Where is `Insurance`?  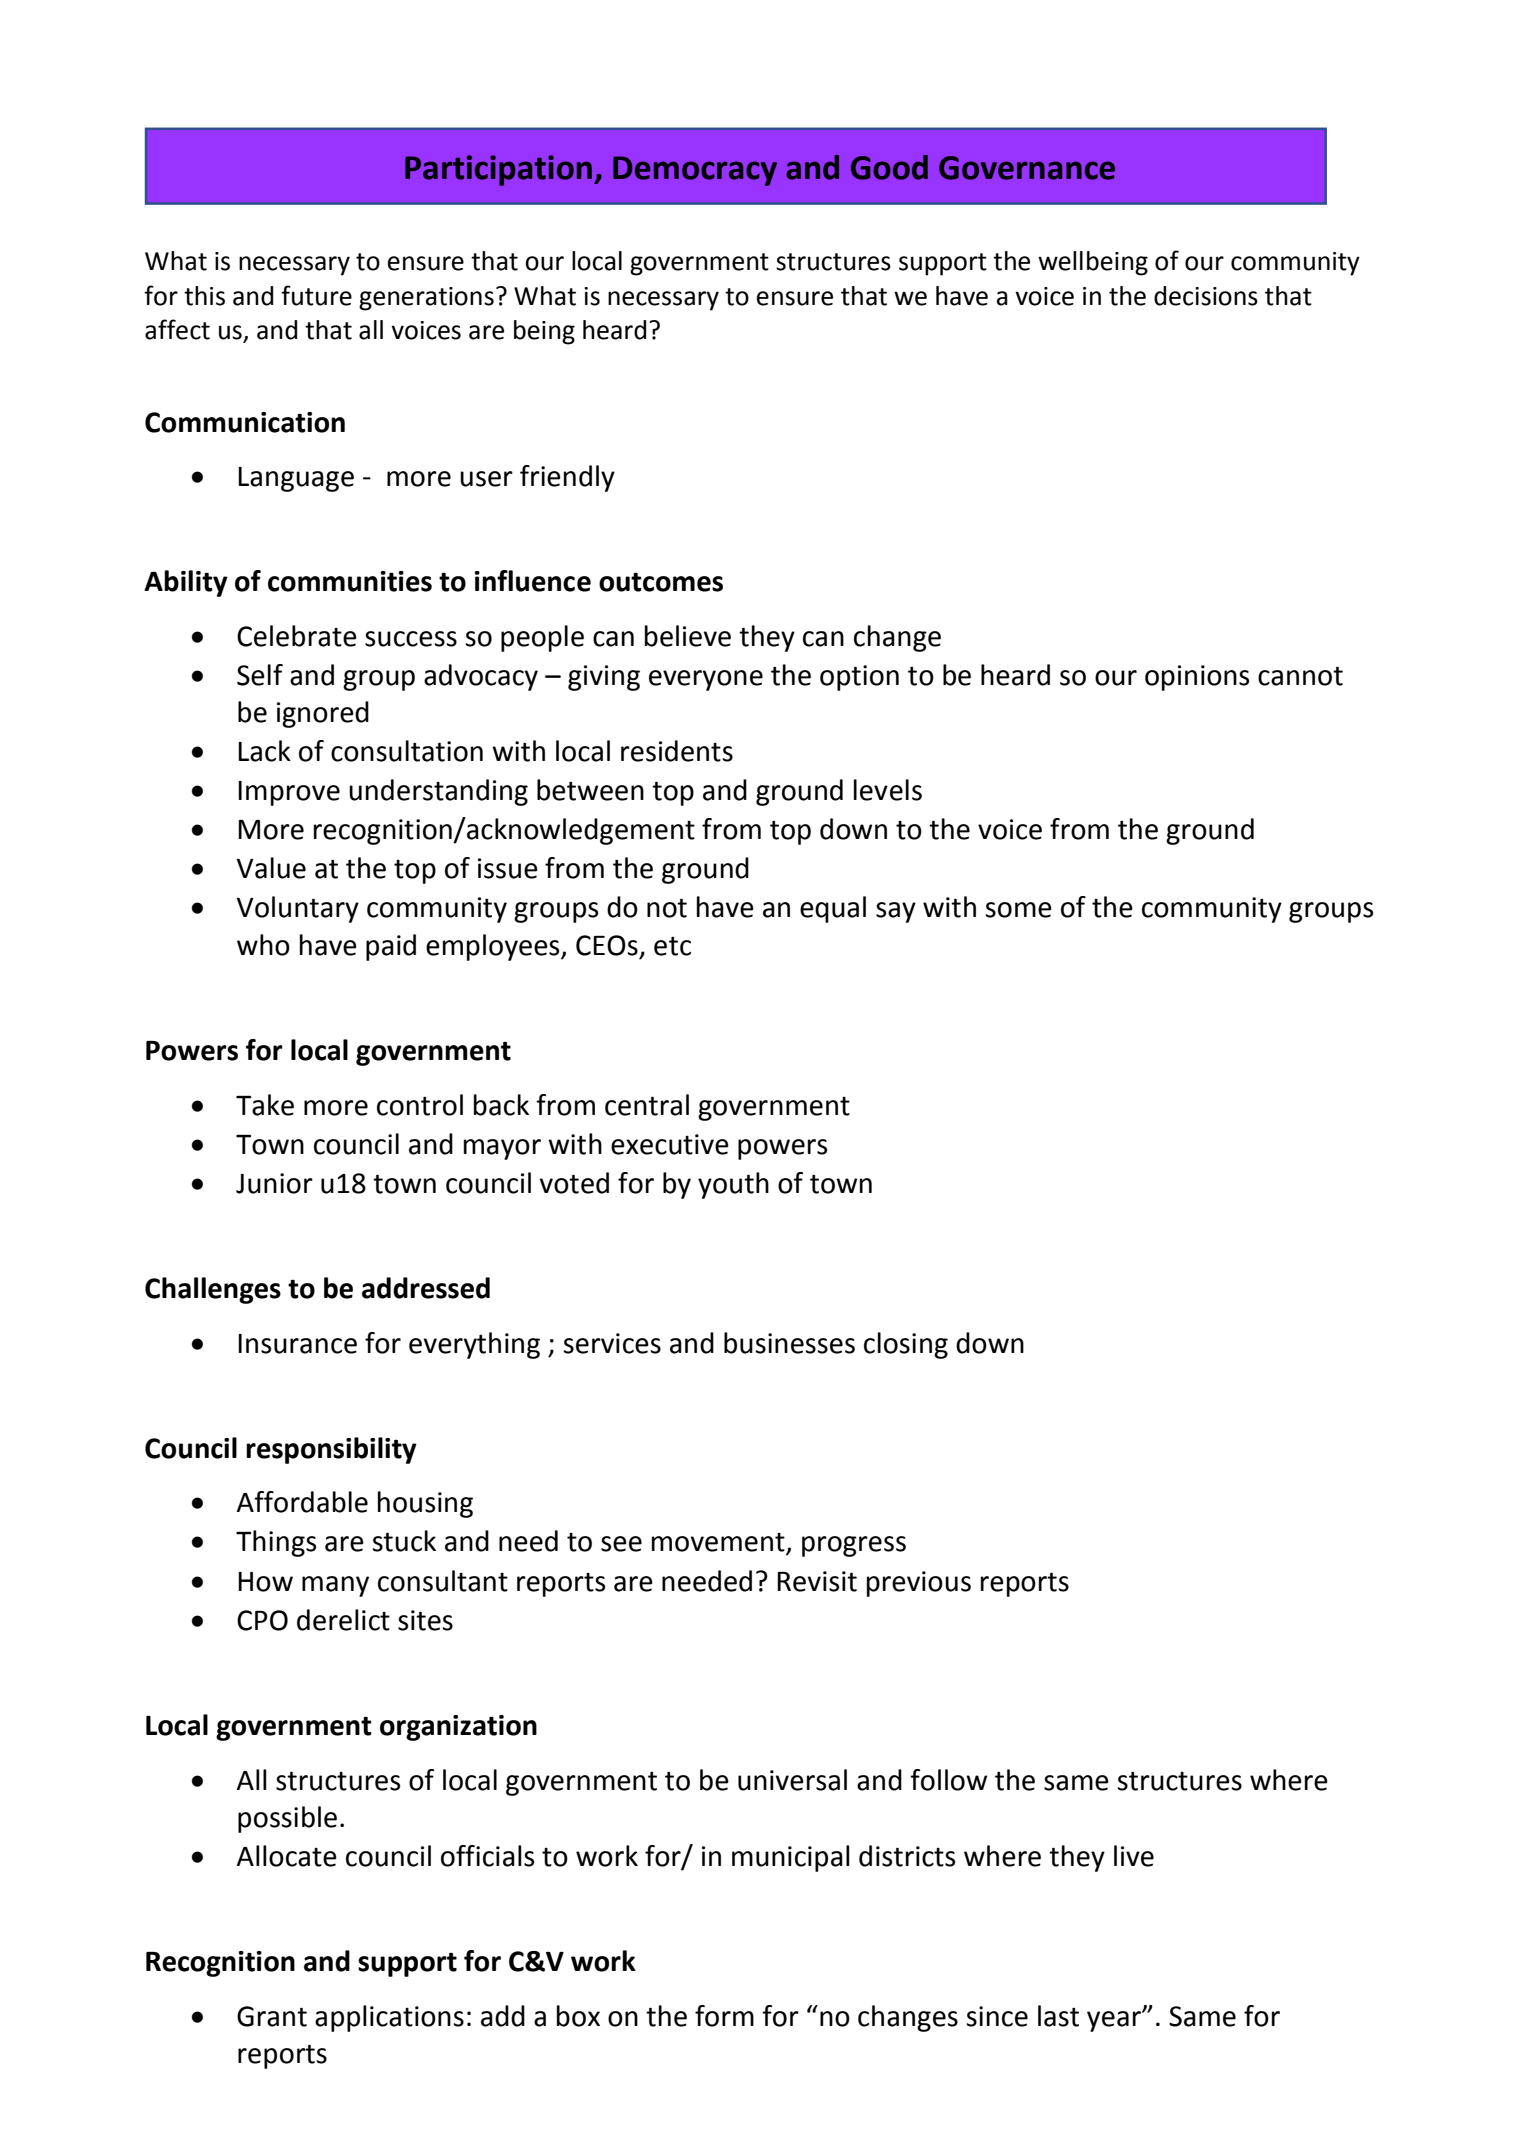 Insurance is located at coordinates (297, 1344).
